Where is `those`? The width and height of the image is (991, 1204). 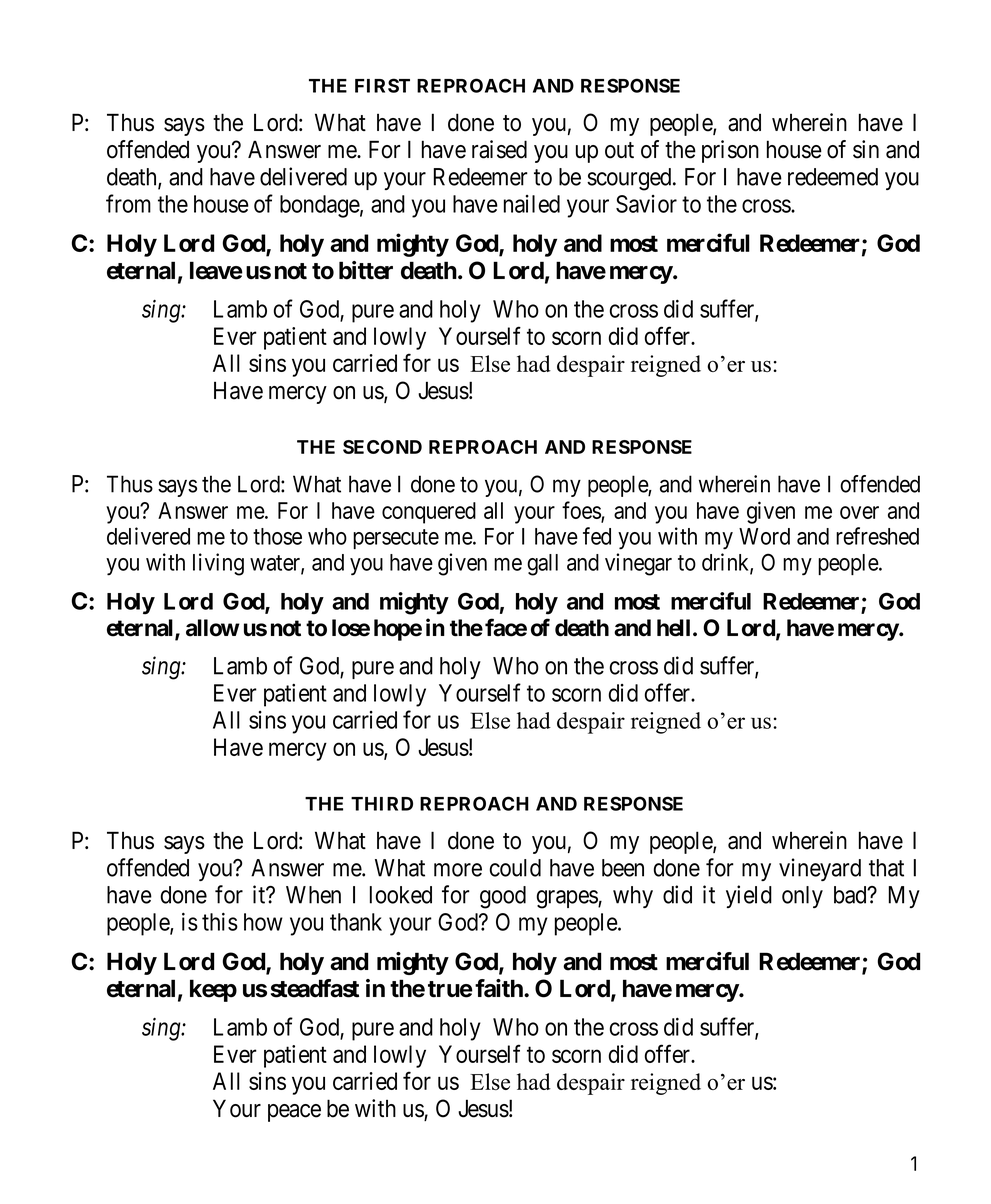 those is located at coordinates (277, 536).
